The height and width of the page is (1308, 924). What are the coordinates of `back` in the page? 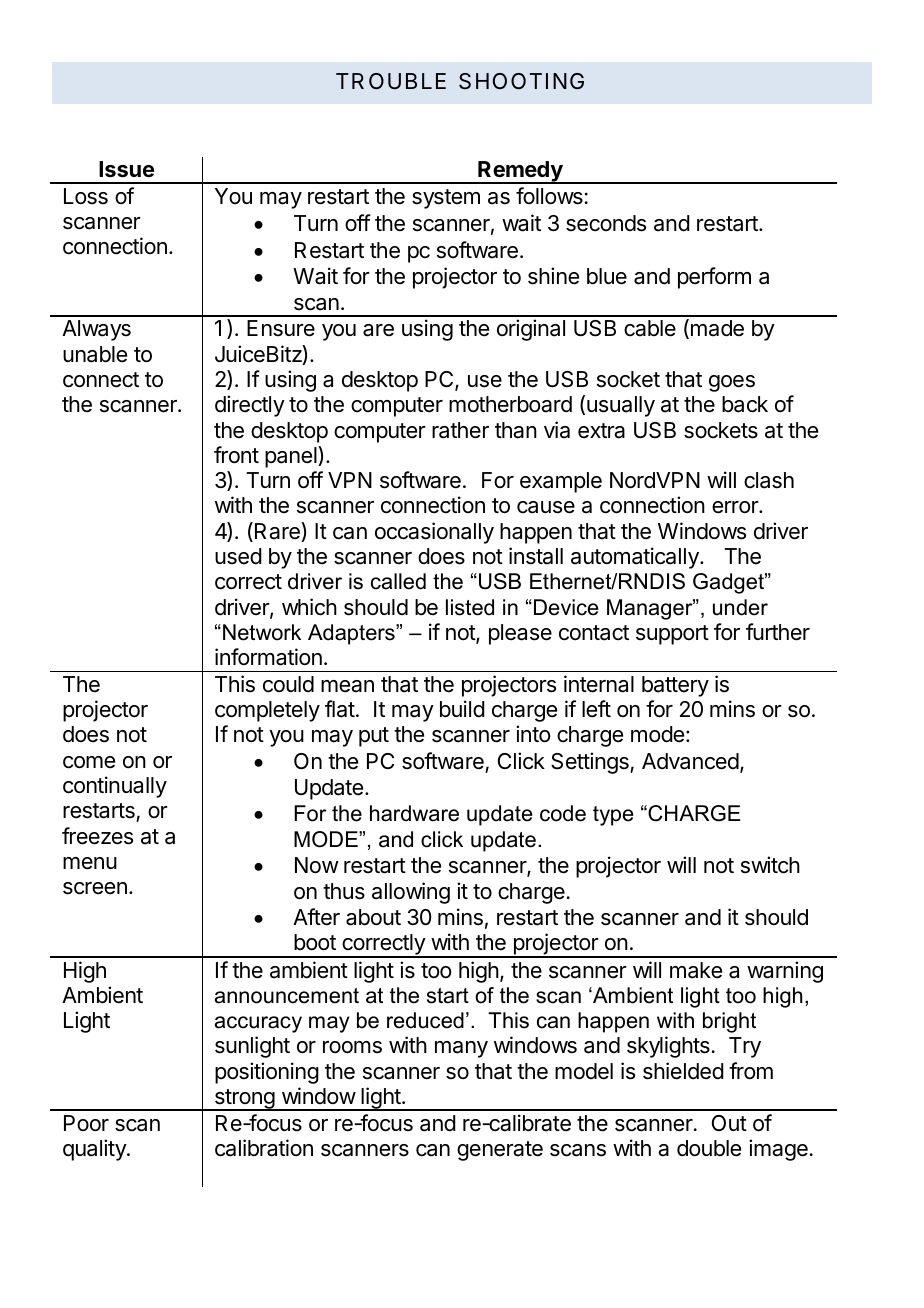 It's located at (745, 404).
